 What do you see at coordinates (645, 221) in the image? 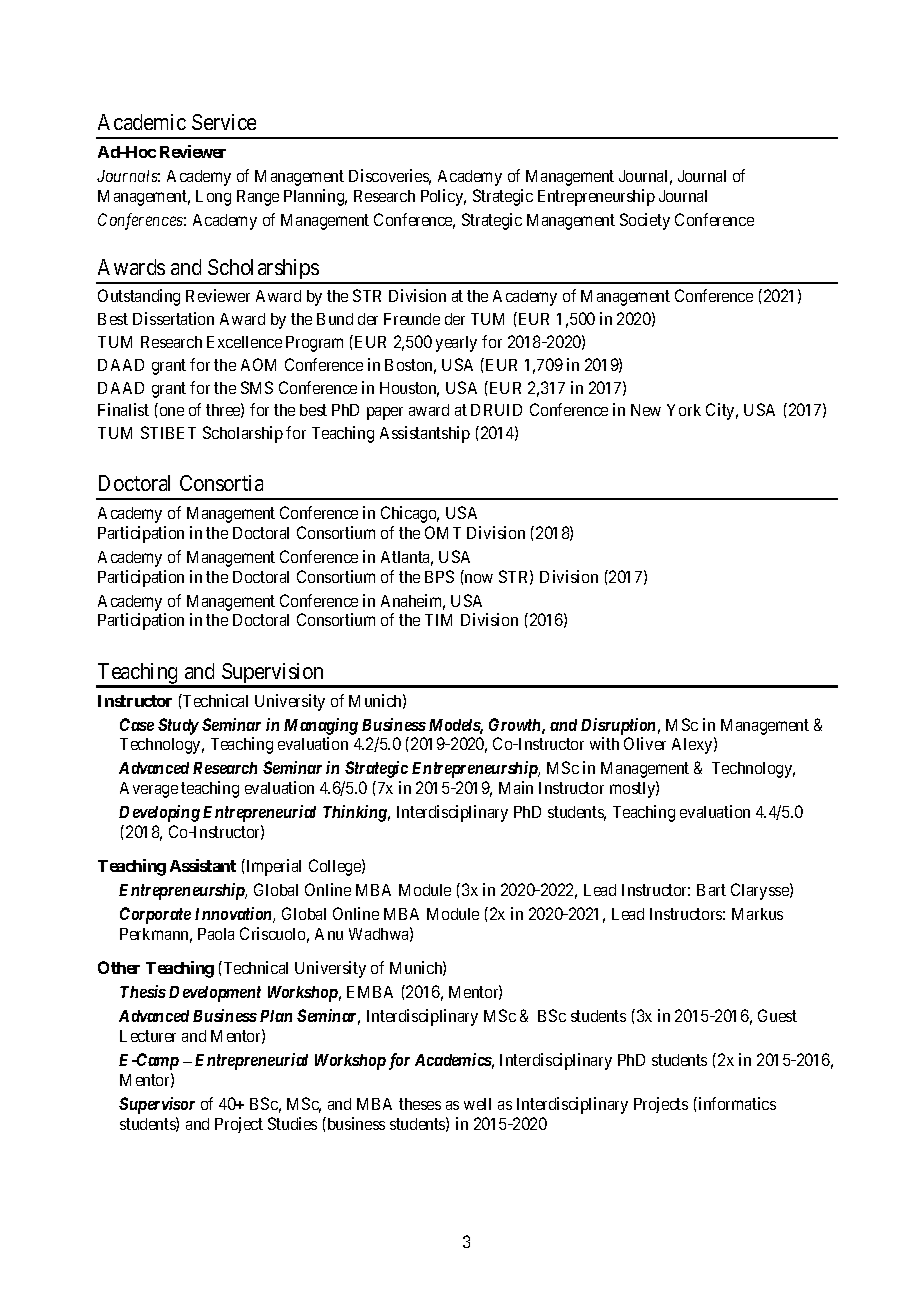
I see `Society` at bounding box center [645, 221].
